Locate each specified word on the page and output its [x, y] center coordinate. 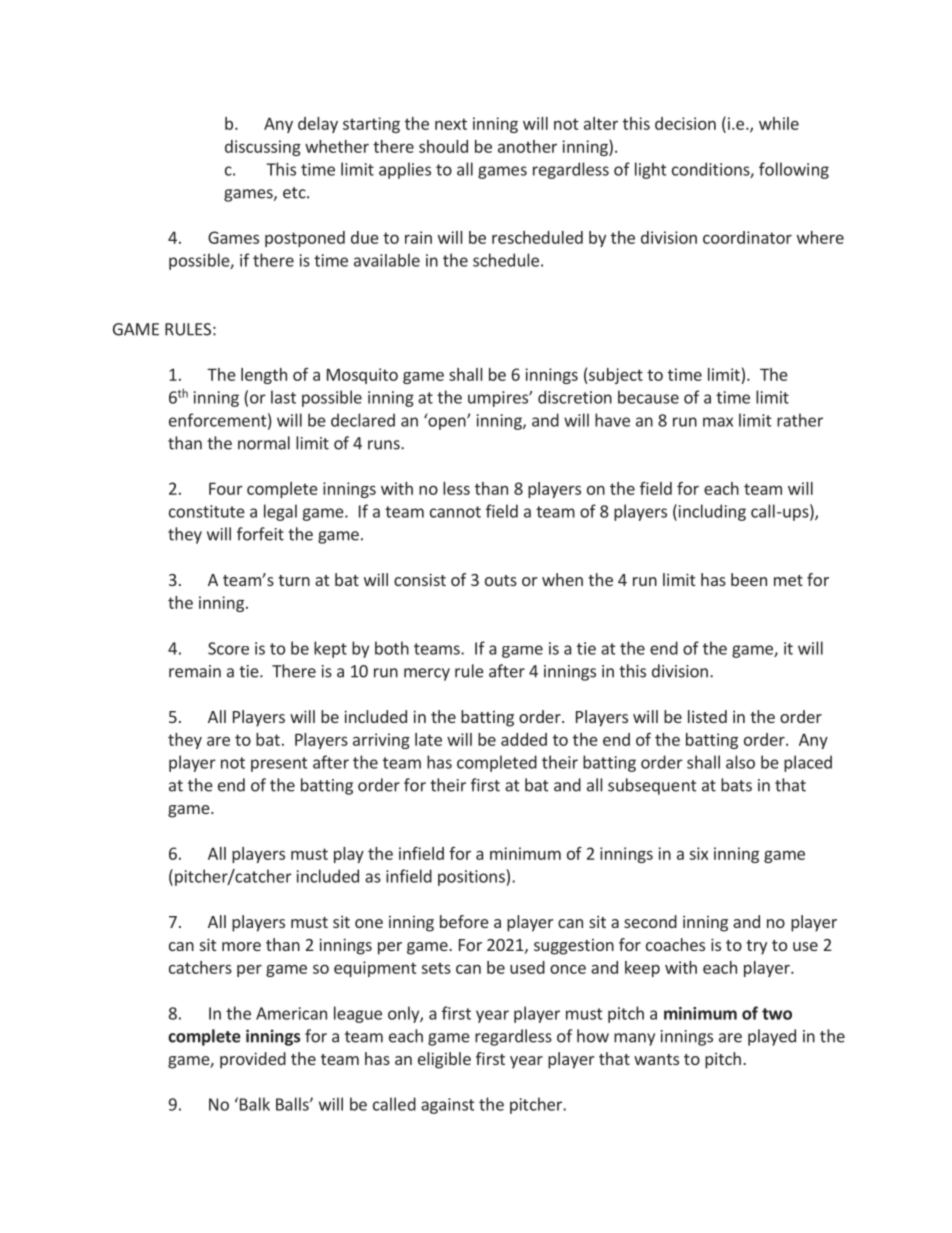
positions [471, 878]
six [698, 853]
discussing [263, 148]
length [264, 376]
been [749, 579]
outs [501, 580]
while [779, 123]
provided [253, 1060]
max [718, 422]
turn [294, 580]
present [279, 764]
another [527, 146]
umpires [499, 399]
